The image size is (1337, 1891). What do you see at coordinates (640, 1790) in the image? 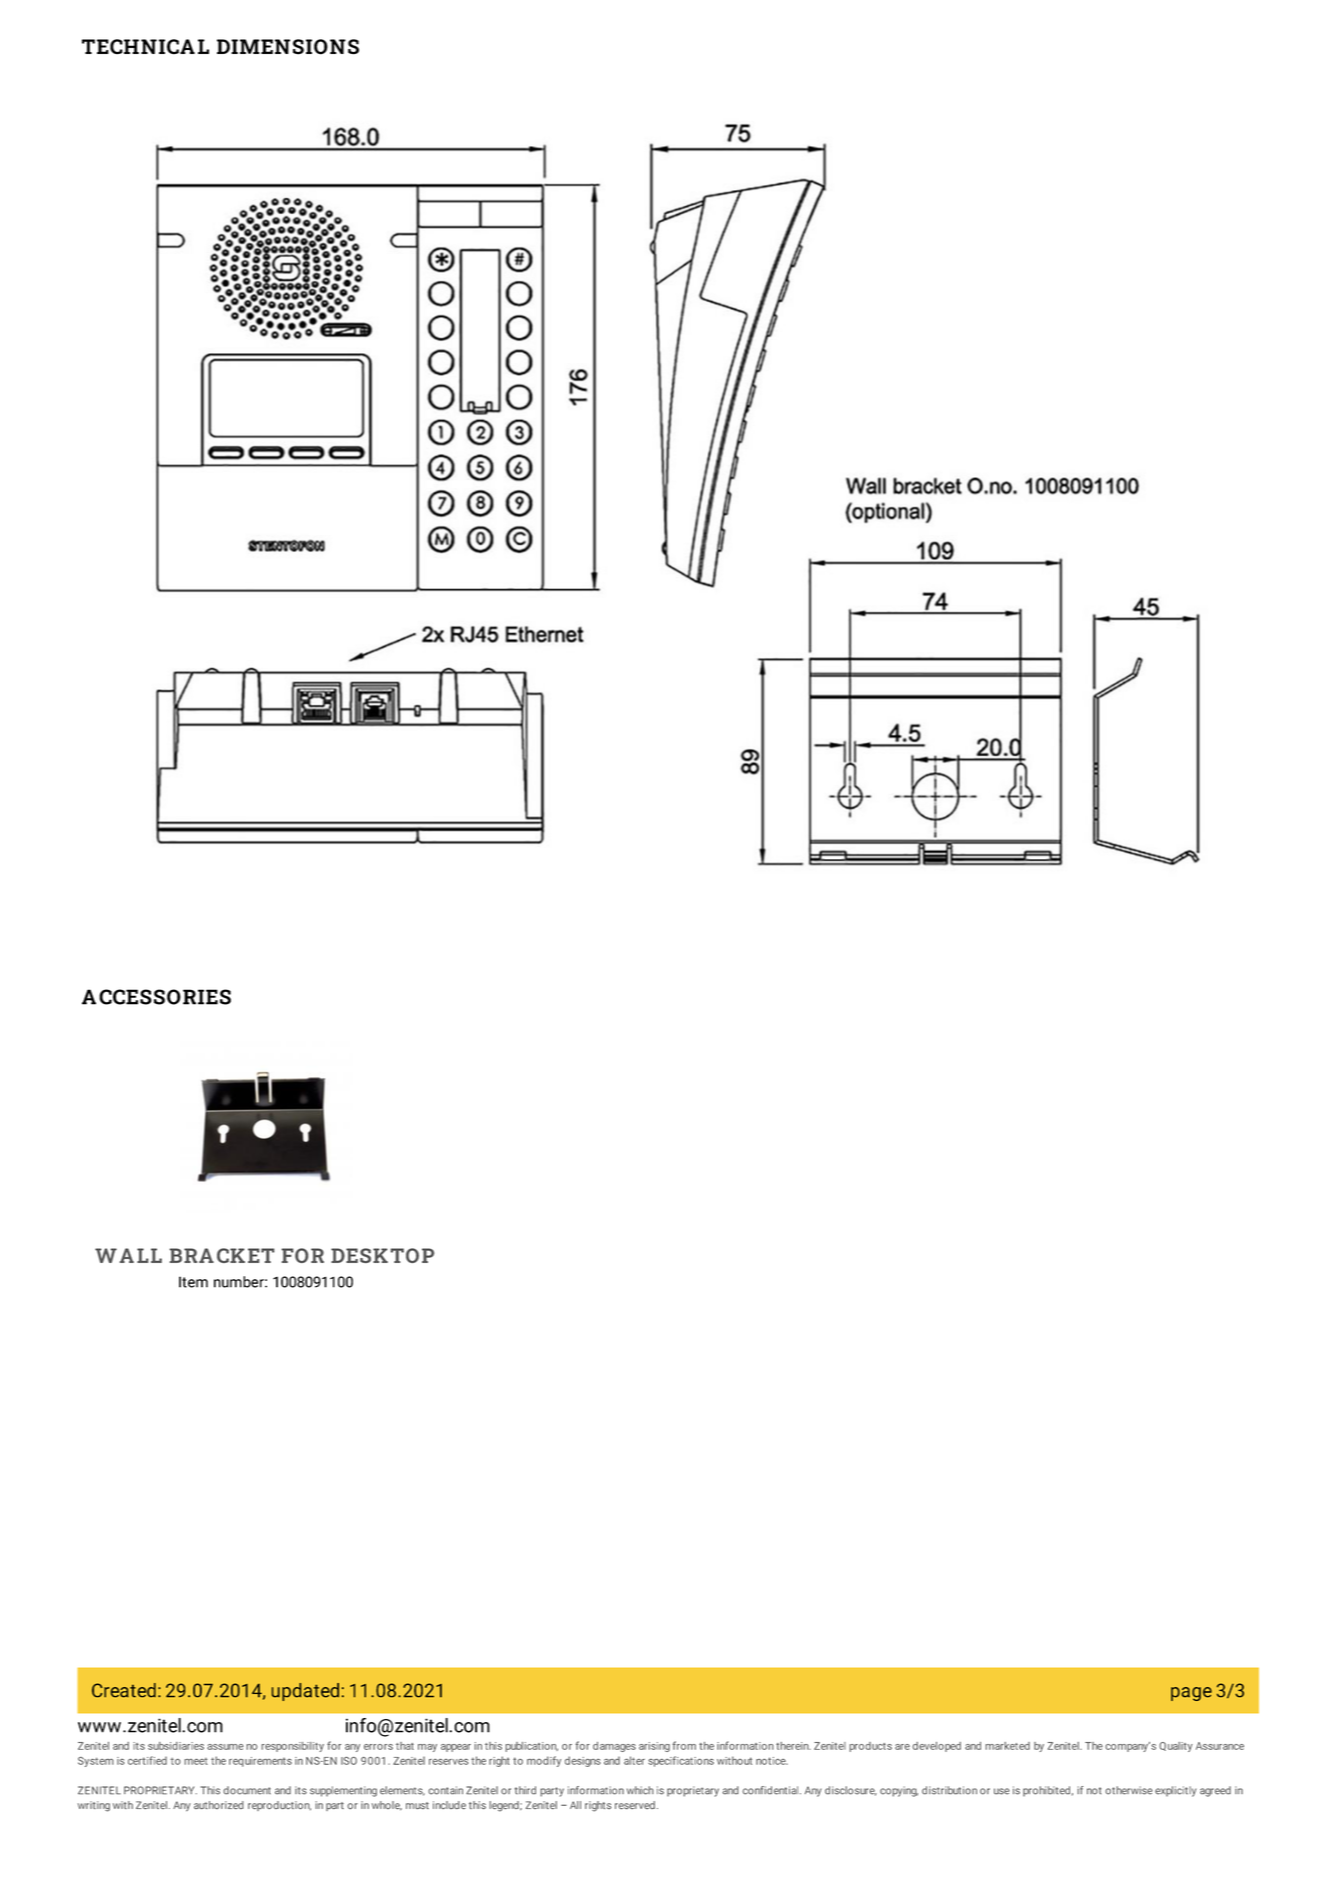
I see `which` at bounding box center [640, 1790].
